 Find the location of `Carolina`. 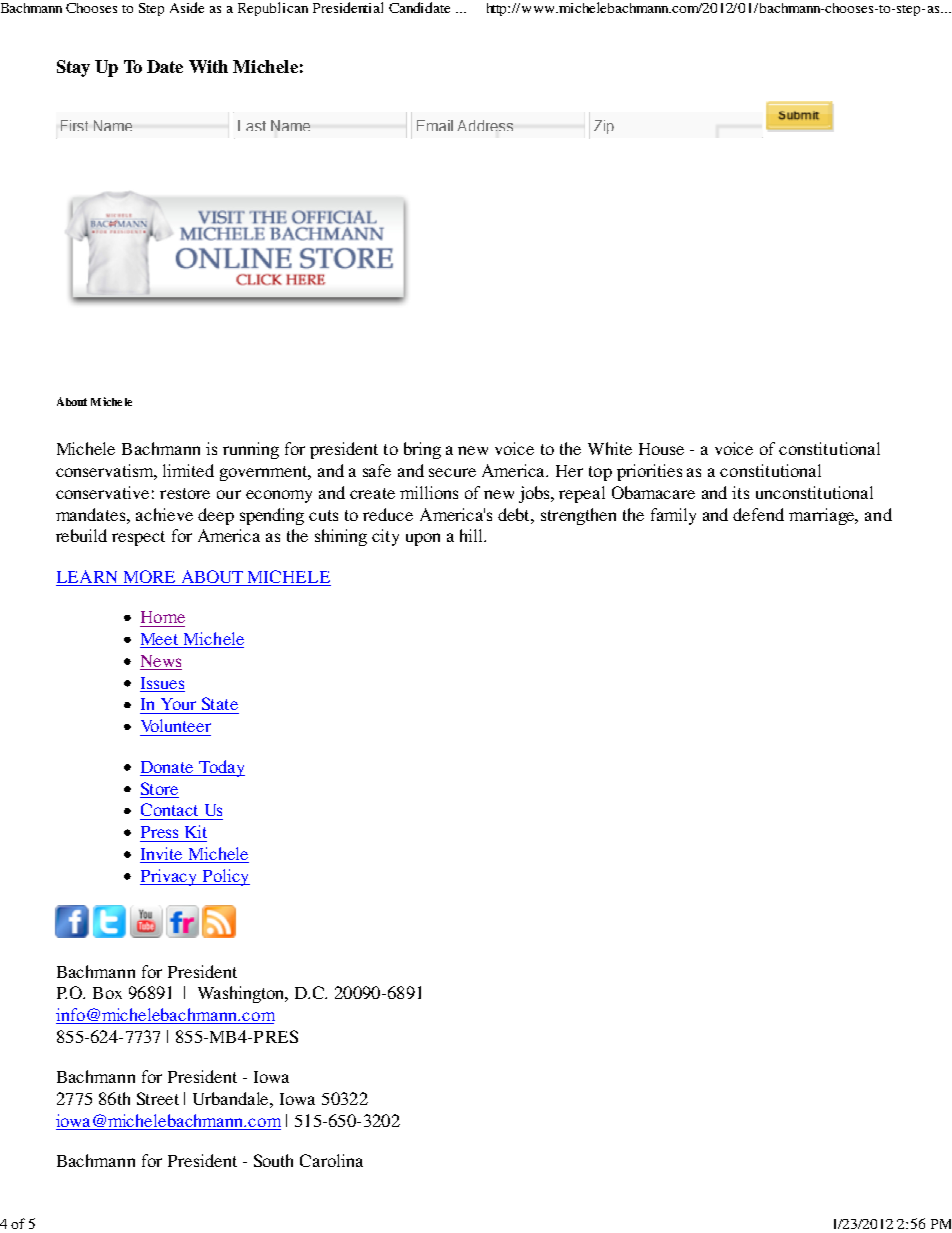

Carolina is located at coordinates (331, 1160).
